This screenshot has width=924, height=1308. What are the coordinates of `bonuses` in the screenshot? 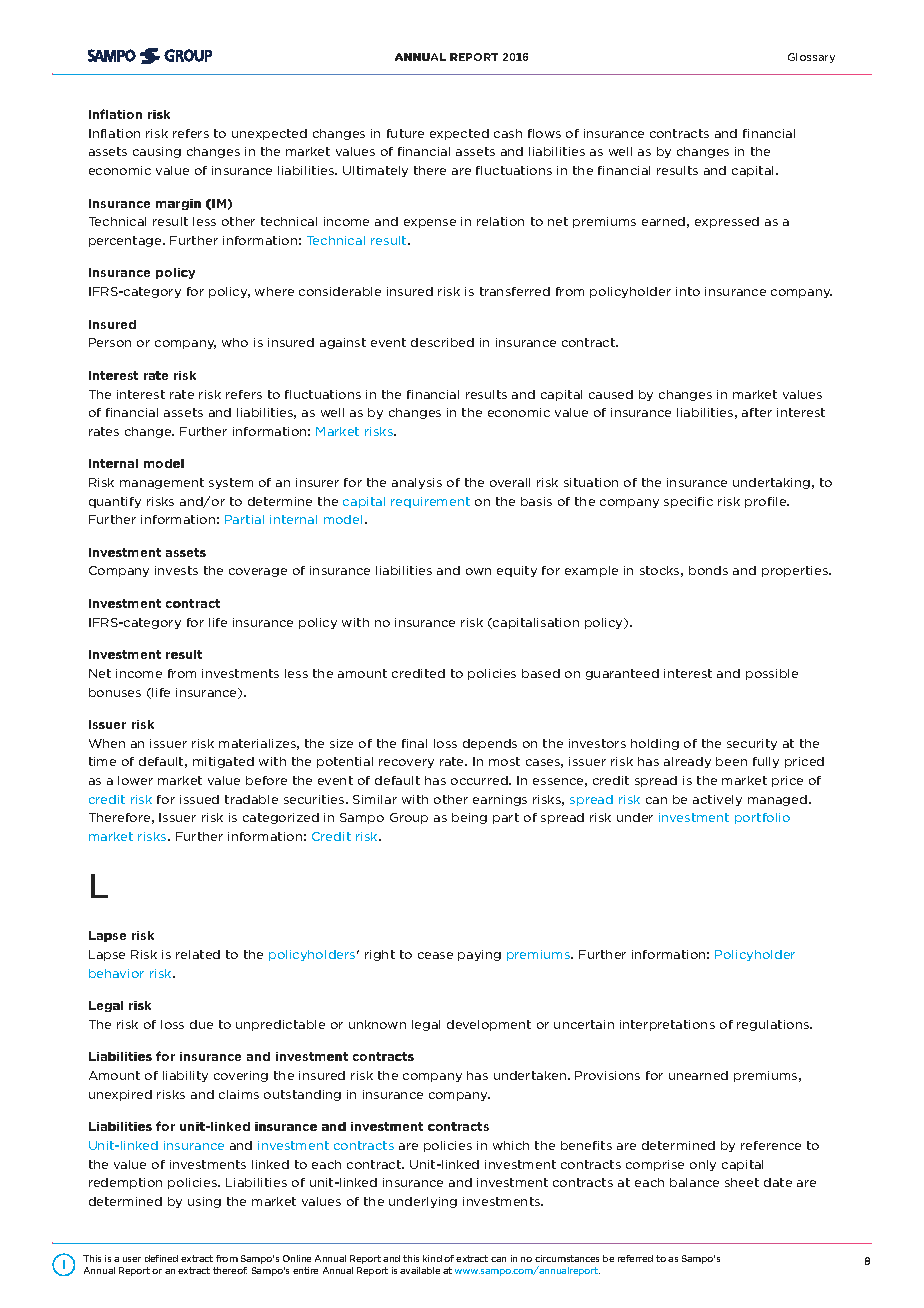 It's located at (115, 692).
